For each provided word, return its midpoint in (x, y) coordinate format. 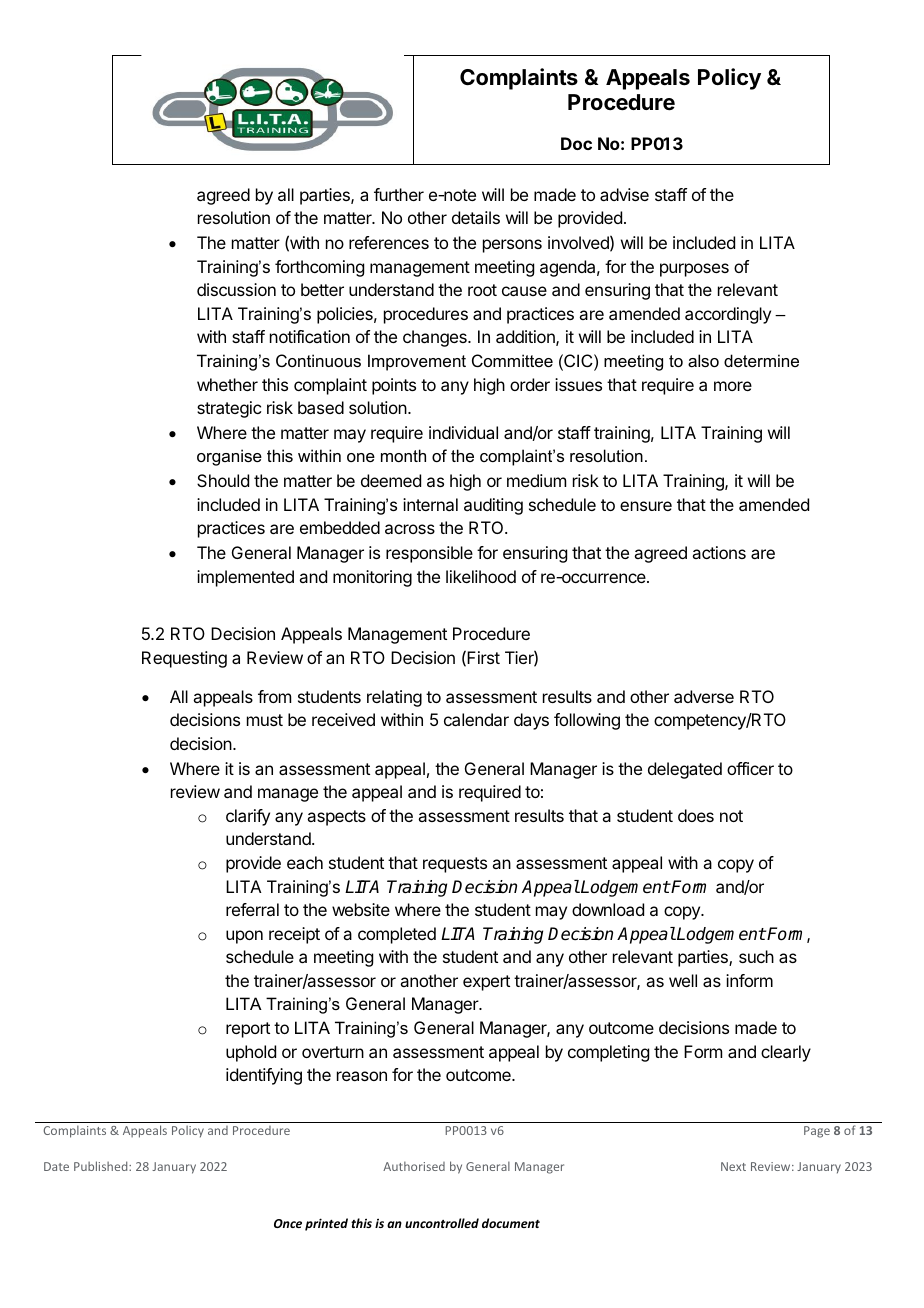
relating (394, 698)
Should (223, 480)
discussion (236, 289)
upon (244, 937)
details (476, 217)
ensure (646, 506)
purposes (694, 270)
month (403, 455)
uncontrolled (442, 1223)
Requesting (184, 659)
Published (102, 1166)
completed (397, 935)
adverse (704, 696)
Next (733, 1166)
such (756, 956)
